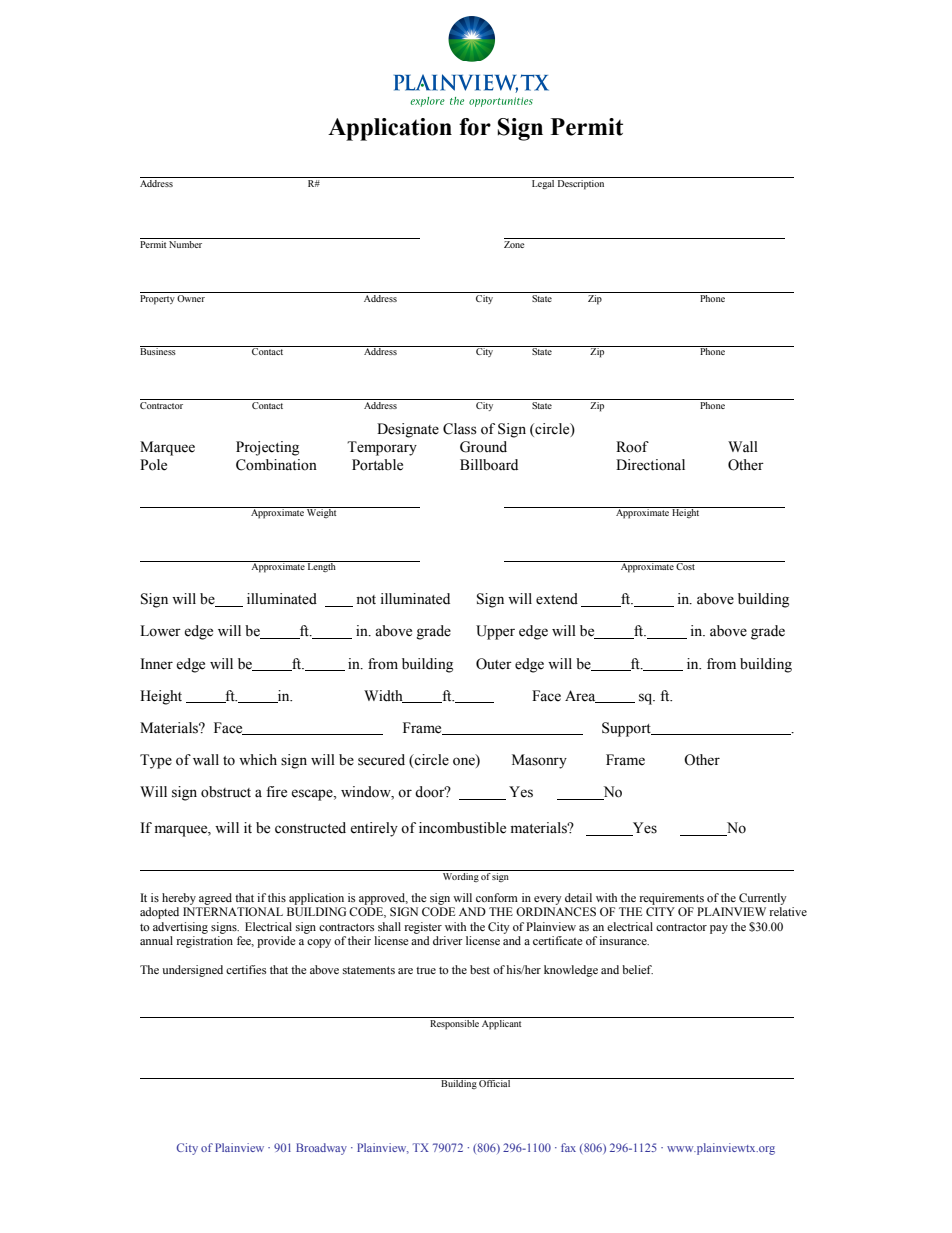 The height and width of the image is (1233, 952). Describe the element at coordinates (258, 760) in the image. I see `which` at that location.
